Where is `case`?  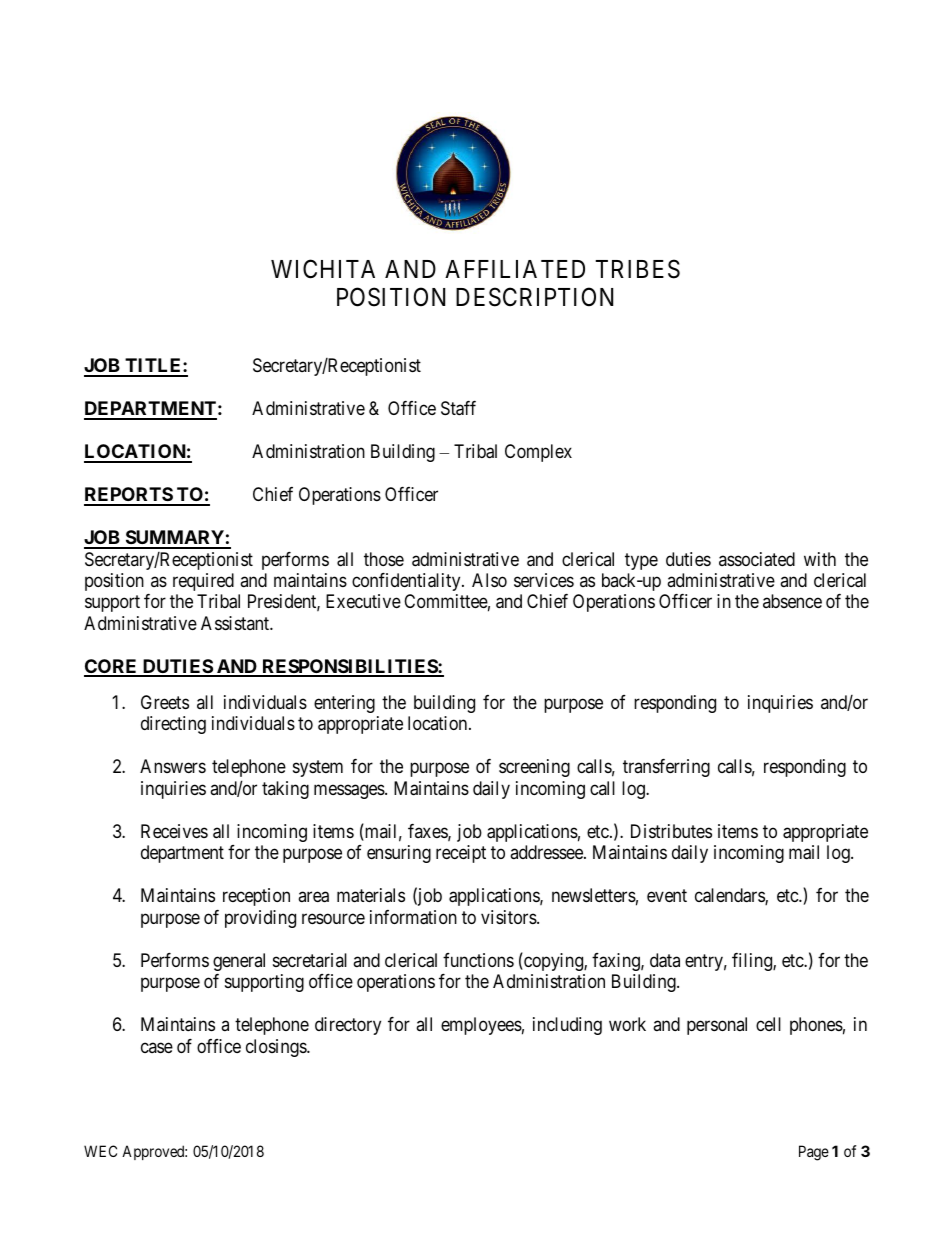 case is located at coordinates (157, 1047).
